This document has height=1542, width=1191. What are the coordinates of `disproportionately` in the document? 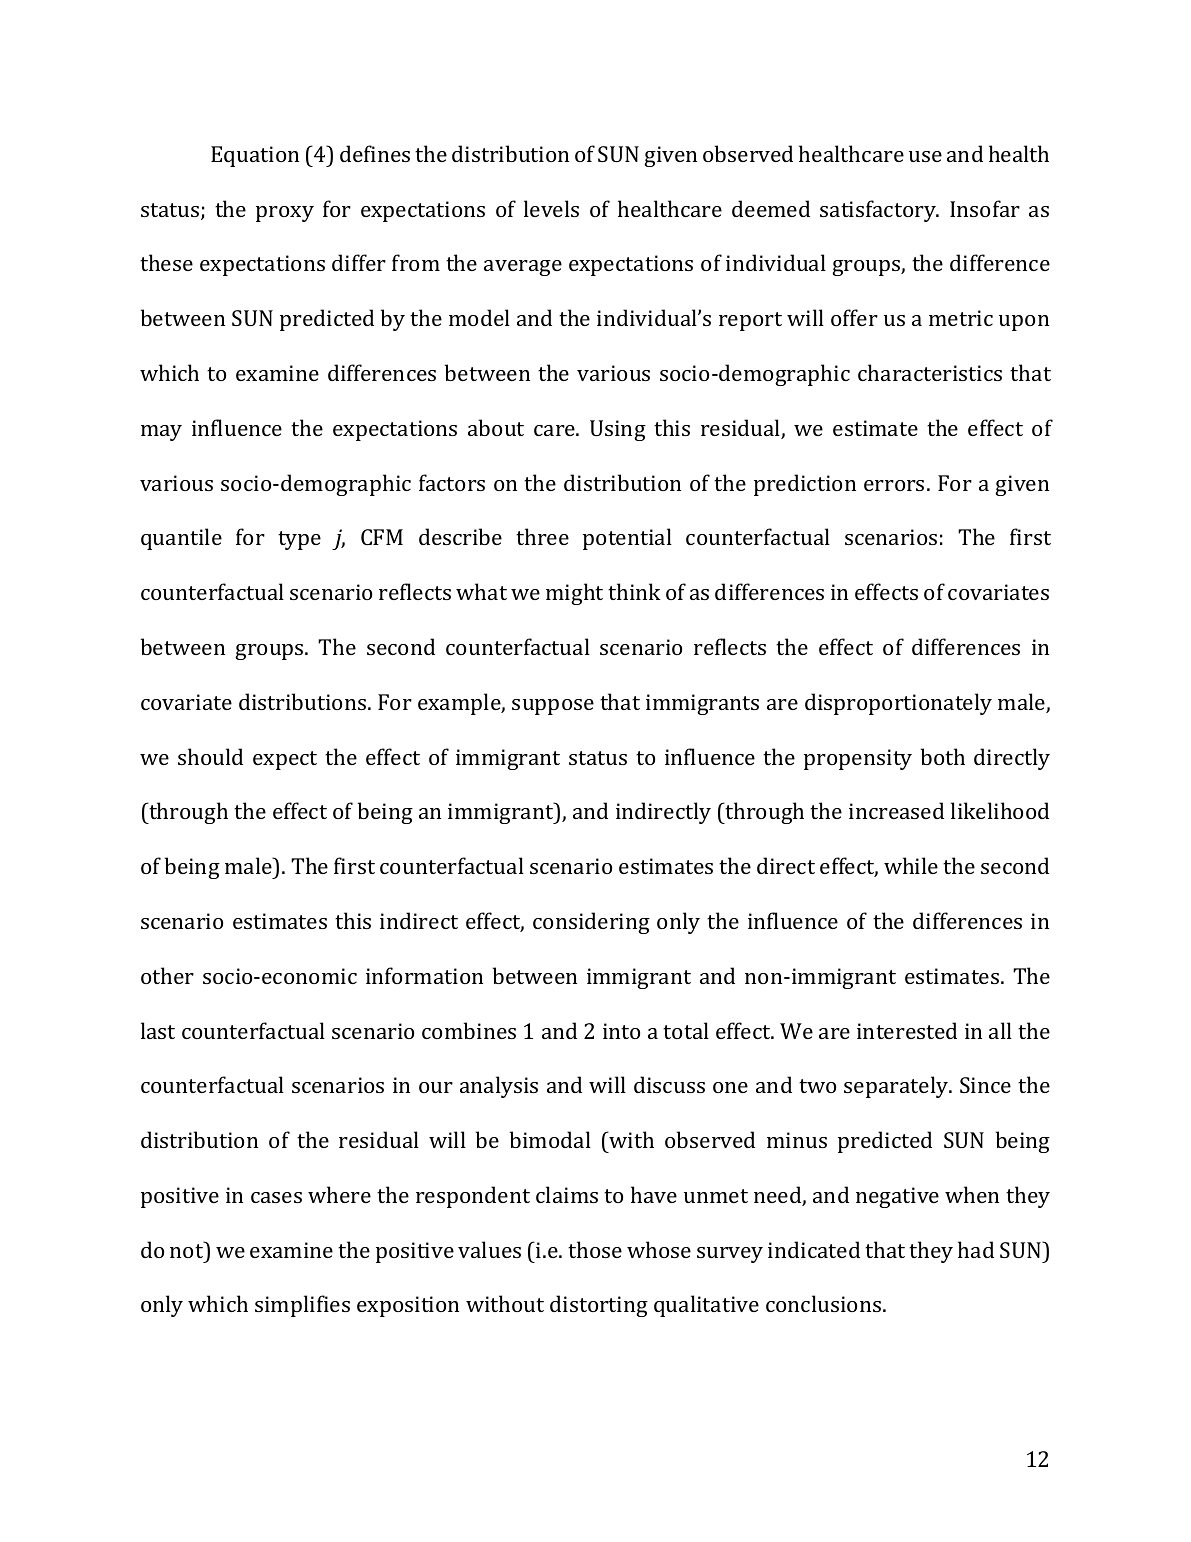 It's located at (898, 704).
